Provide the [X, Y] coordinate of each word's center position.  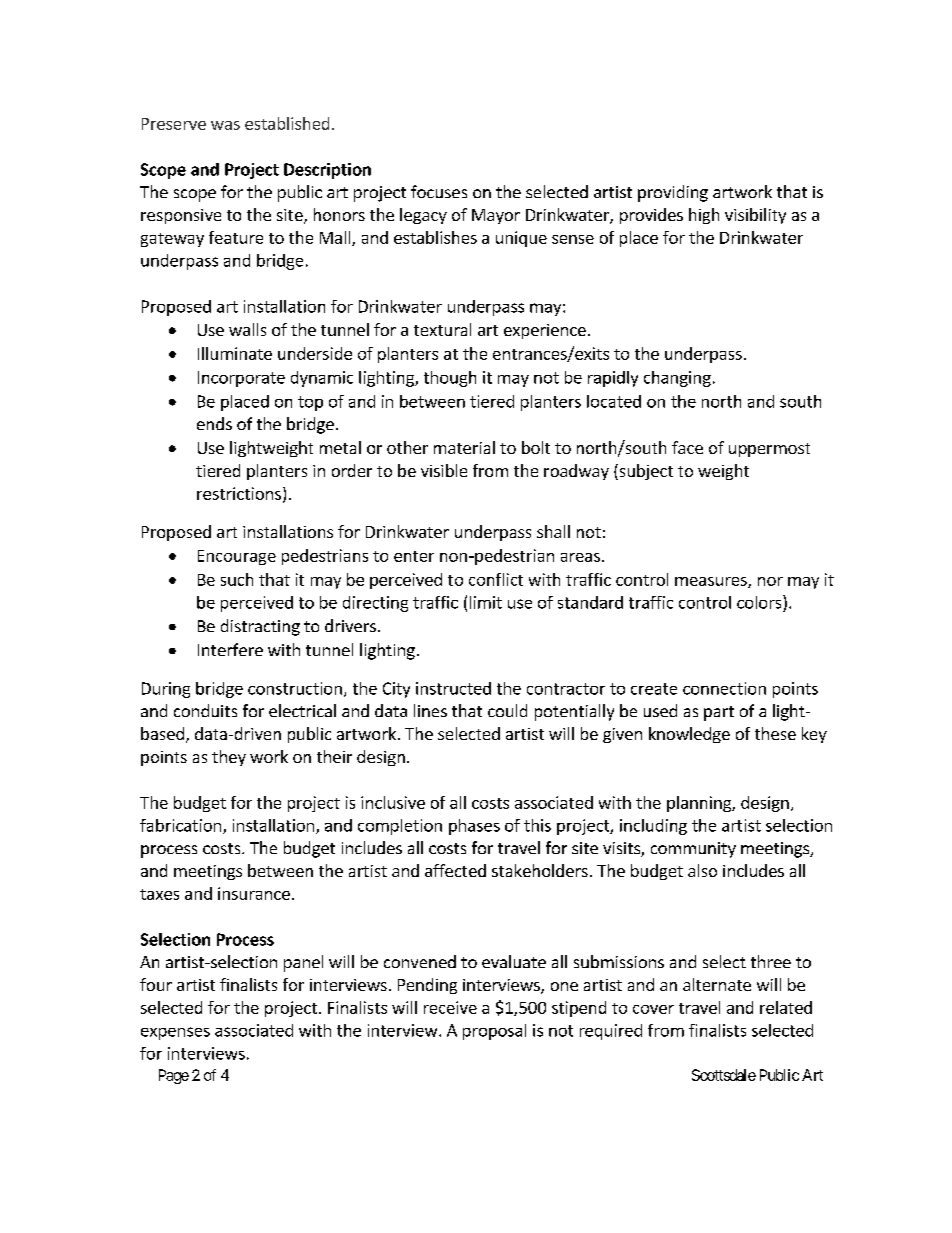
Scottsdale [724, 1075]
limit [486, 602]
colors [760, 602]
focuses [439, 191]
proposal [494, 1032]
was [225, 125]
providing [673, 193]
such [237, 579]
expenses [175, 1033]
